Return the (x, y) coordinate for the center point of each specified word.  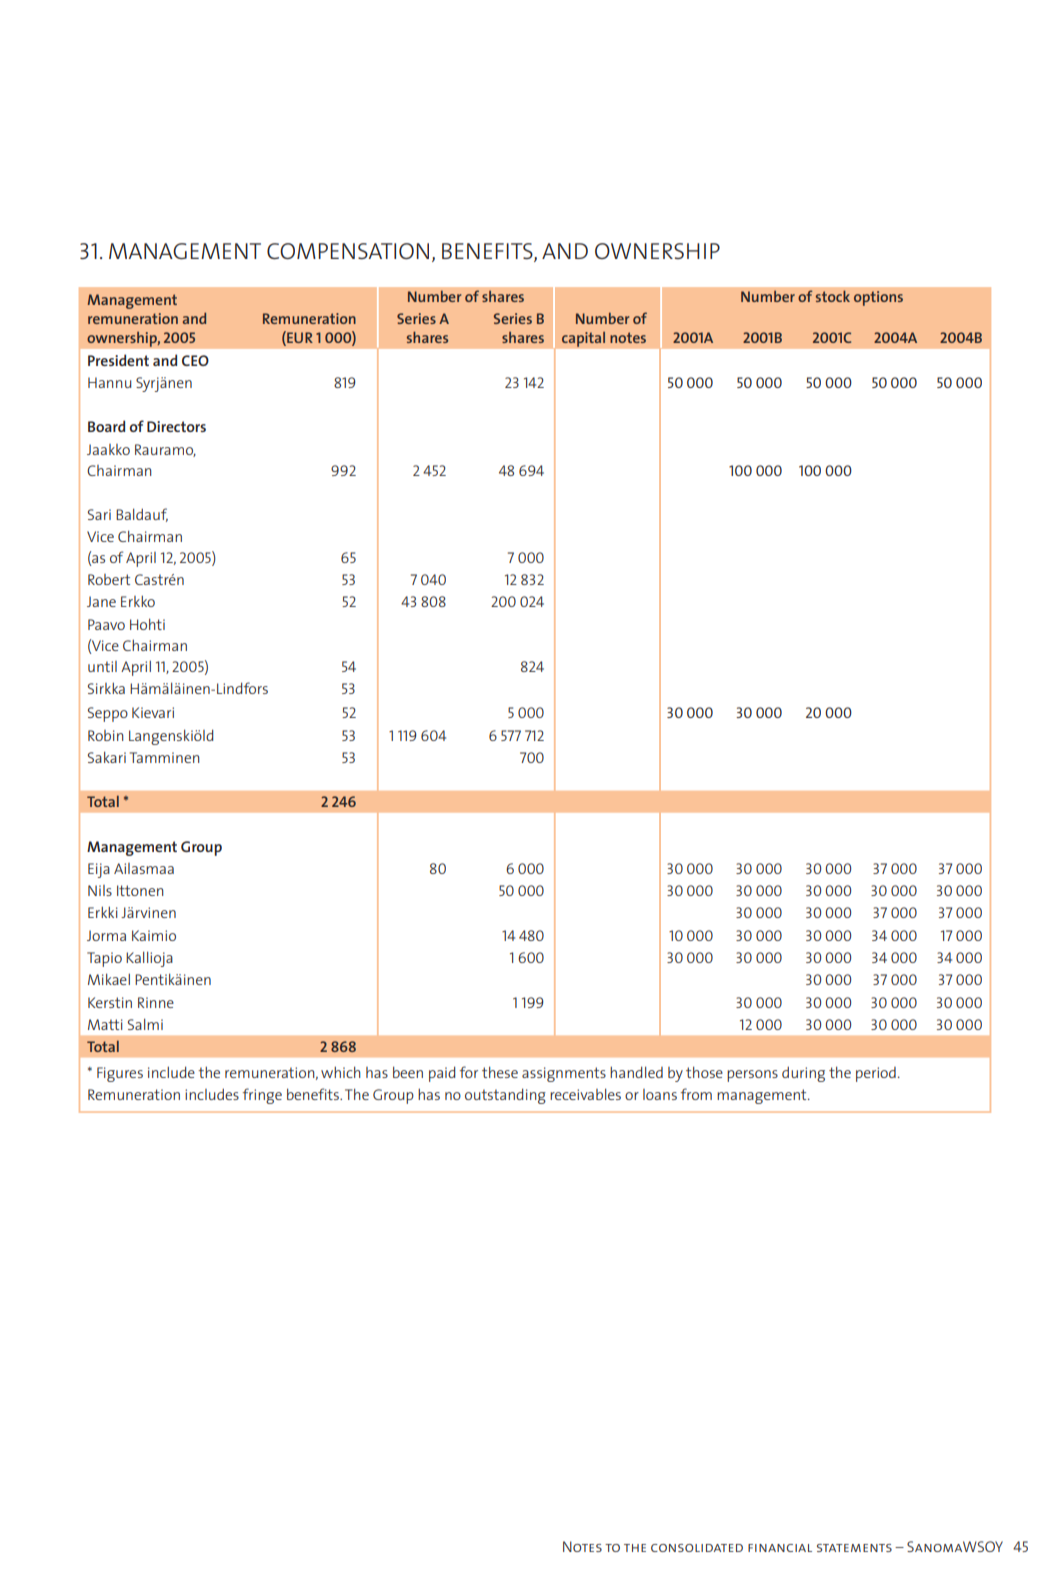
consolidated (697, 1548)
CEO (195, 360)
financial (780, 1548)
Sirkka (106, 688)
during (803, 1074)
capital (583, 339)
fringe (262, 1096)
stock (833, 296)
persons (752, 1076)
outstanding (505, 1096)
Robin (106, 735)
